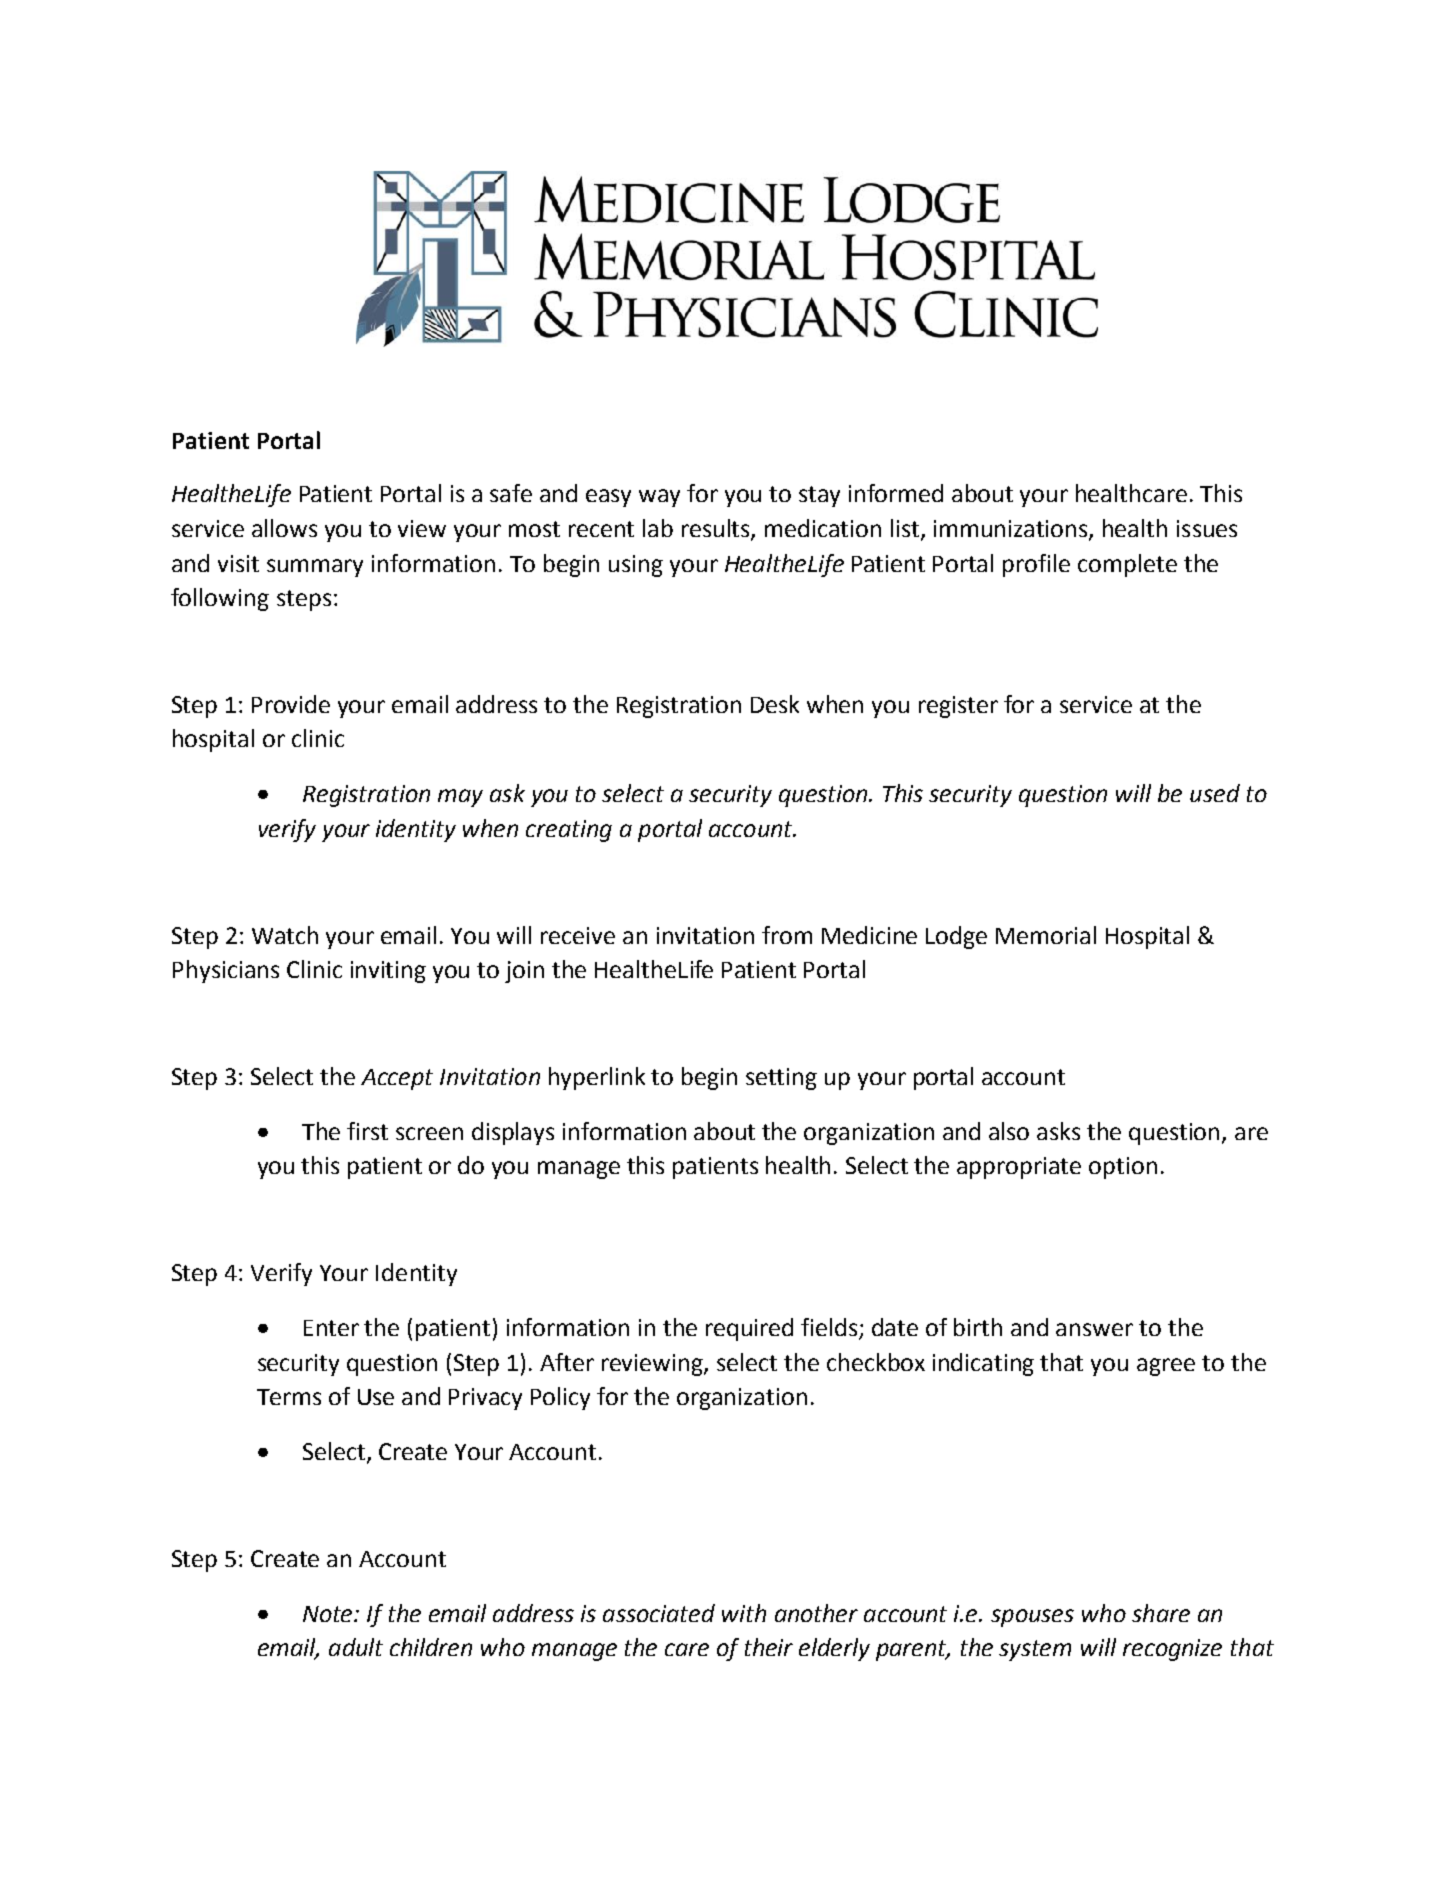 The image size is (1455, 1883). What do you see at coordinates (781, 1079) in the page?
I see `setting` at bounding box center [781, 1079].
